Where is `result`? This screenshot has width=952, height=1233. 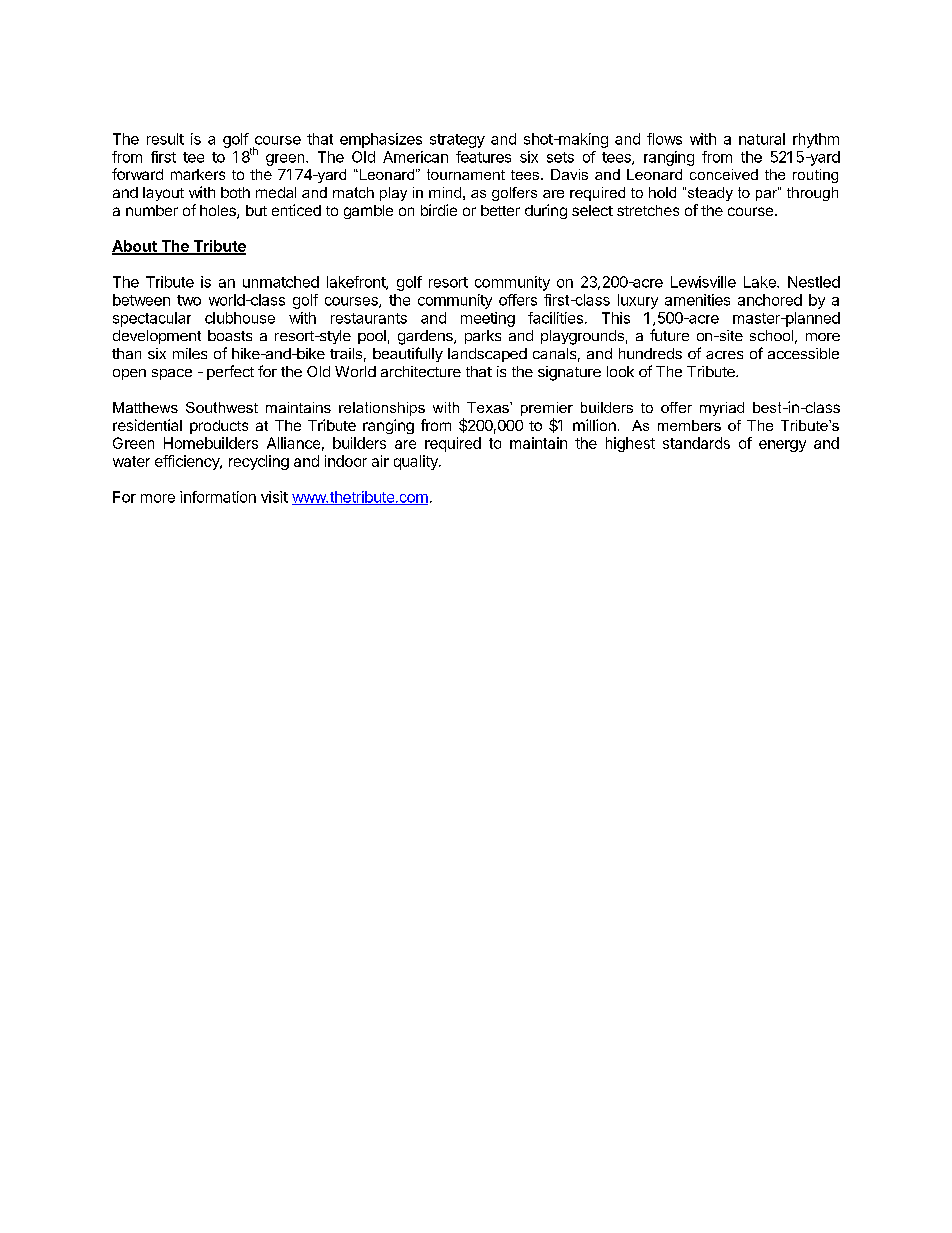 result is located at coordinates (165, 139).
